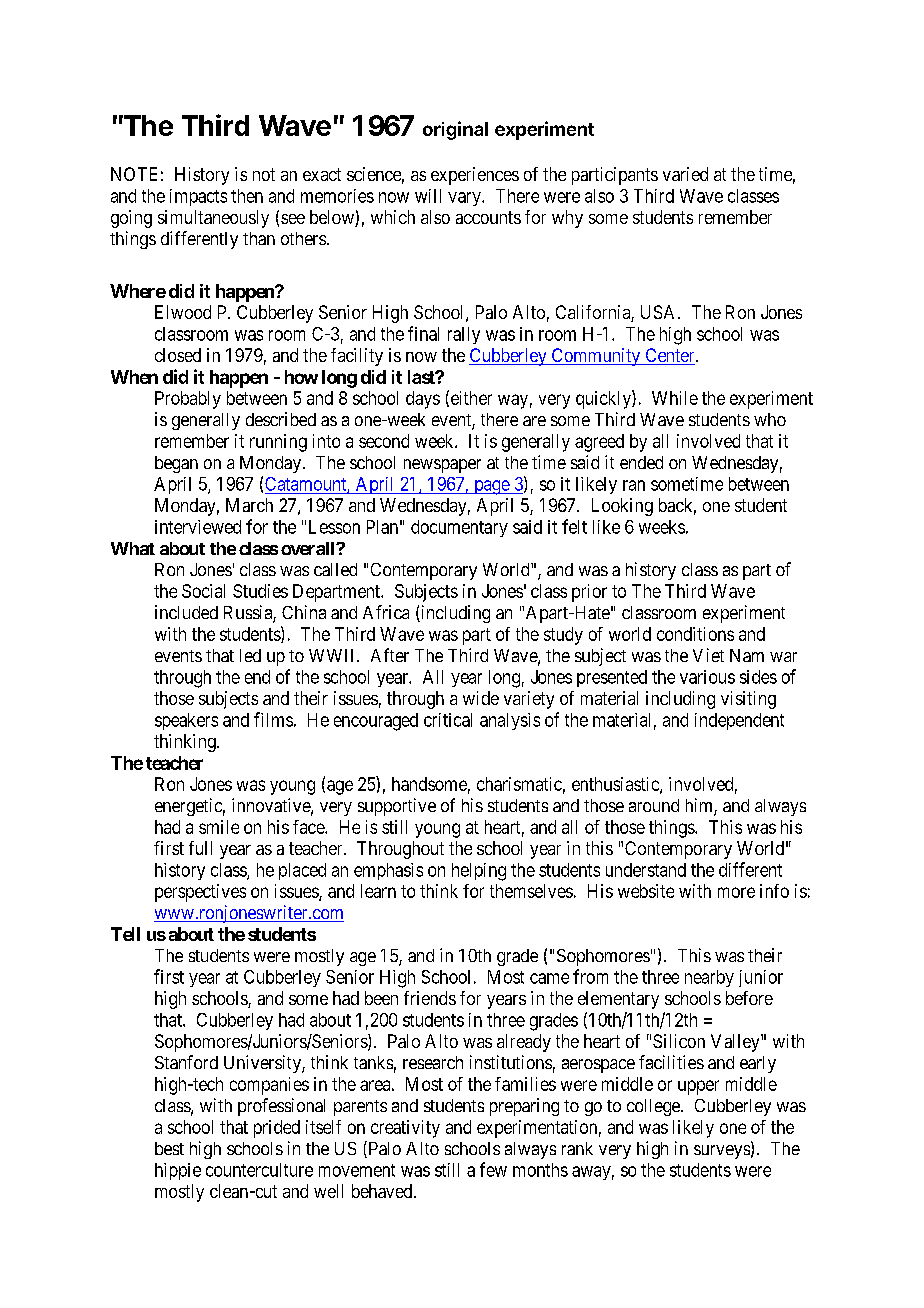 The width and height of the screenshot is (924, 1308). Describe the element at coordinates (475, 176) in the screenshot. I see `experiences` at that location.
